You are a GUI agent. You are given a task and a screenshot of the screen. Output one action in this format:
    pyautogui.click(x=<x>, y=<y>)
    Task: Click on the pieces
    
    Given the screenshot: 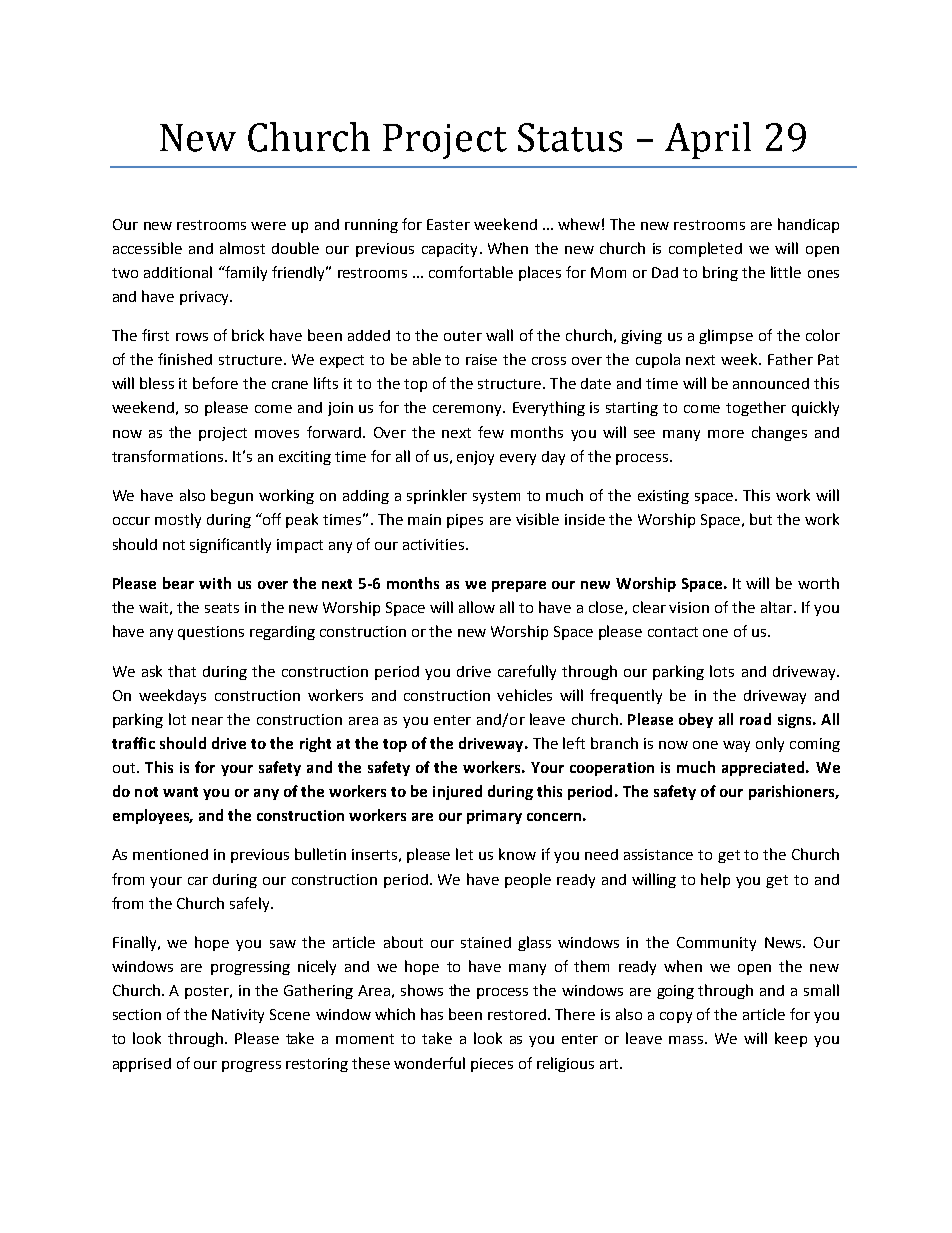 What is the action you would take?
    pyautogui.click(x=492, y=1065)
